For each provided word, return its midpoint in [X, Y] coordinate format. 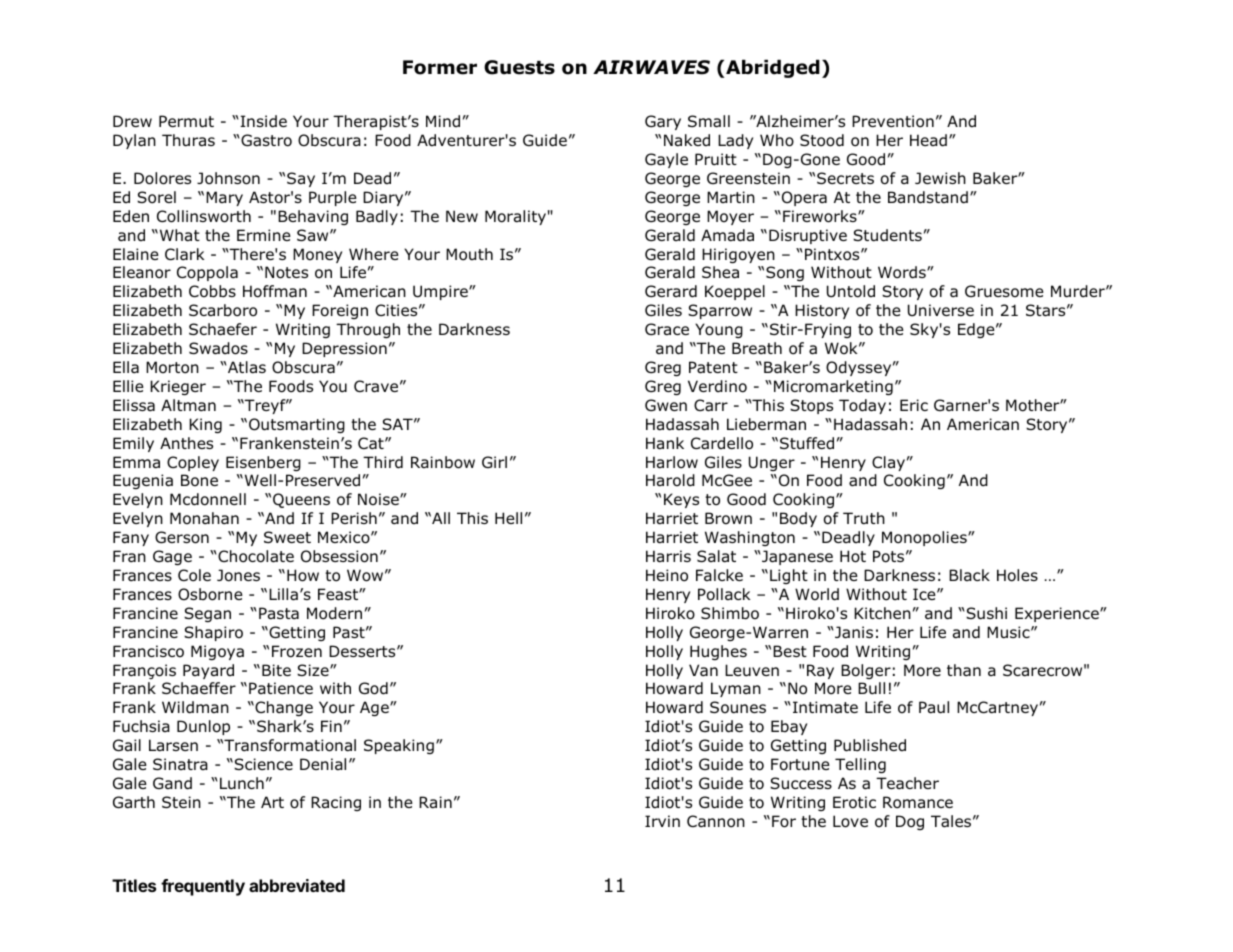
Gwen [666, 405]
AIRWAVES [651, 67]
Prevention [893, 121]
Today [862, 406]
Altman [188, 405]
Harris [668, 556]
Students [887, 235]
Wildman [195, 707]
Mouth [469, 254]
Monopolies [925, 538]
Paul [934, 707]
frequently [203, 887]
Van [703, 670]
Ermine [264, 235]
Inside [263, 121]
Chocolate [256, 556]
